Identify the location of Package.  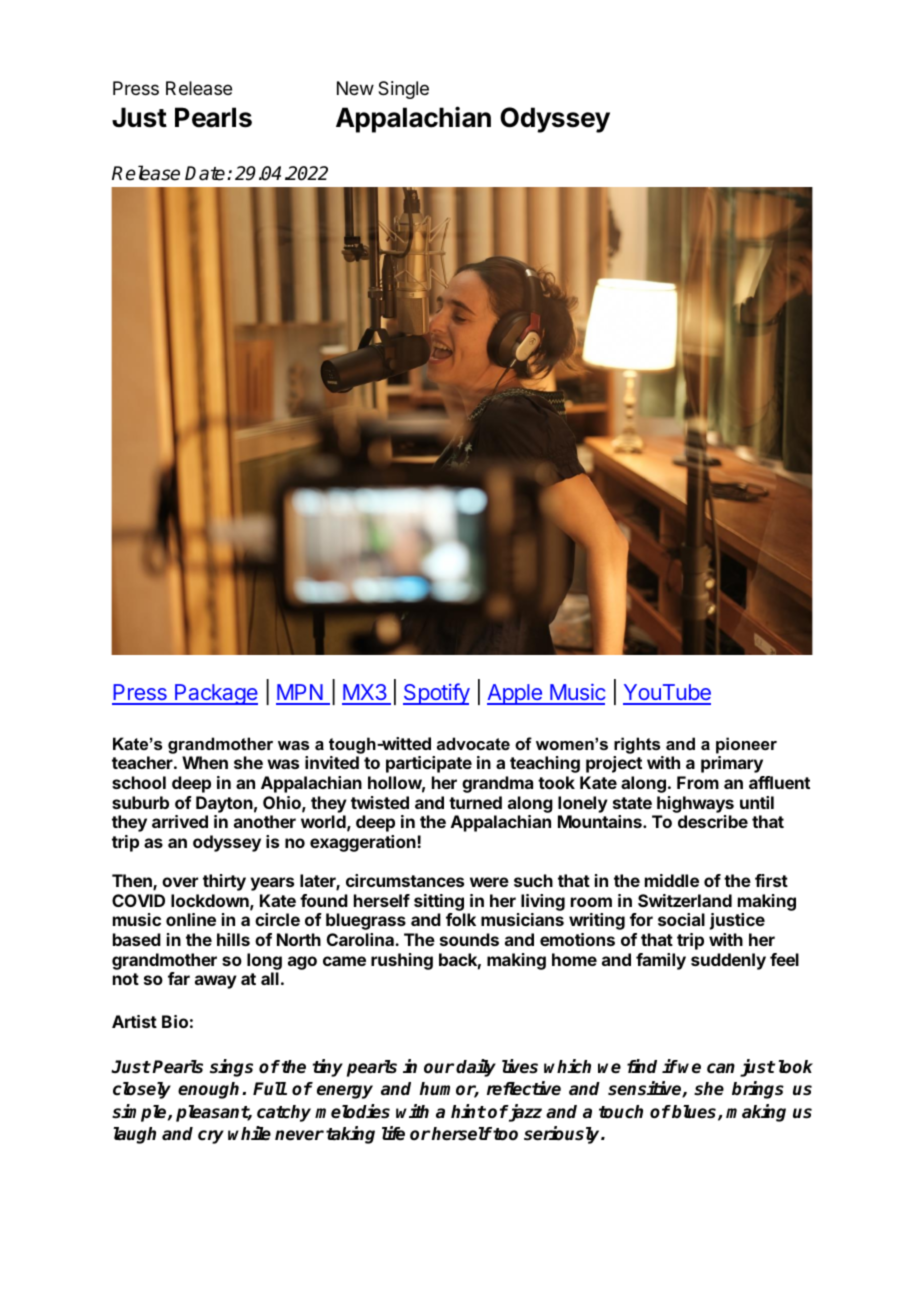
(215, 694).
